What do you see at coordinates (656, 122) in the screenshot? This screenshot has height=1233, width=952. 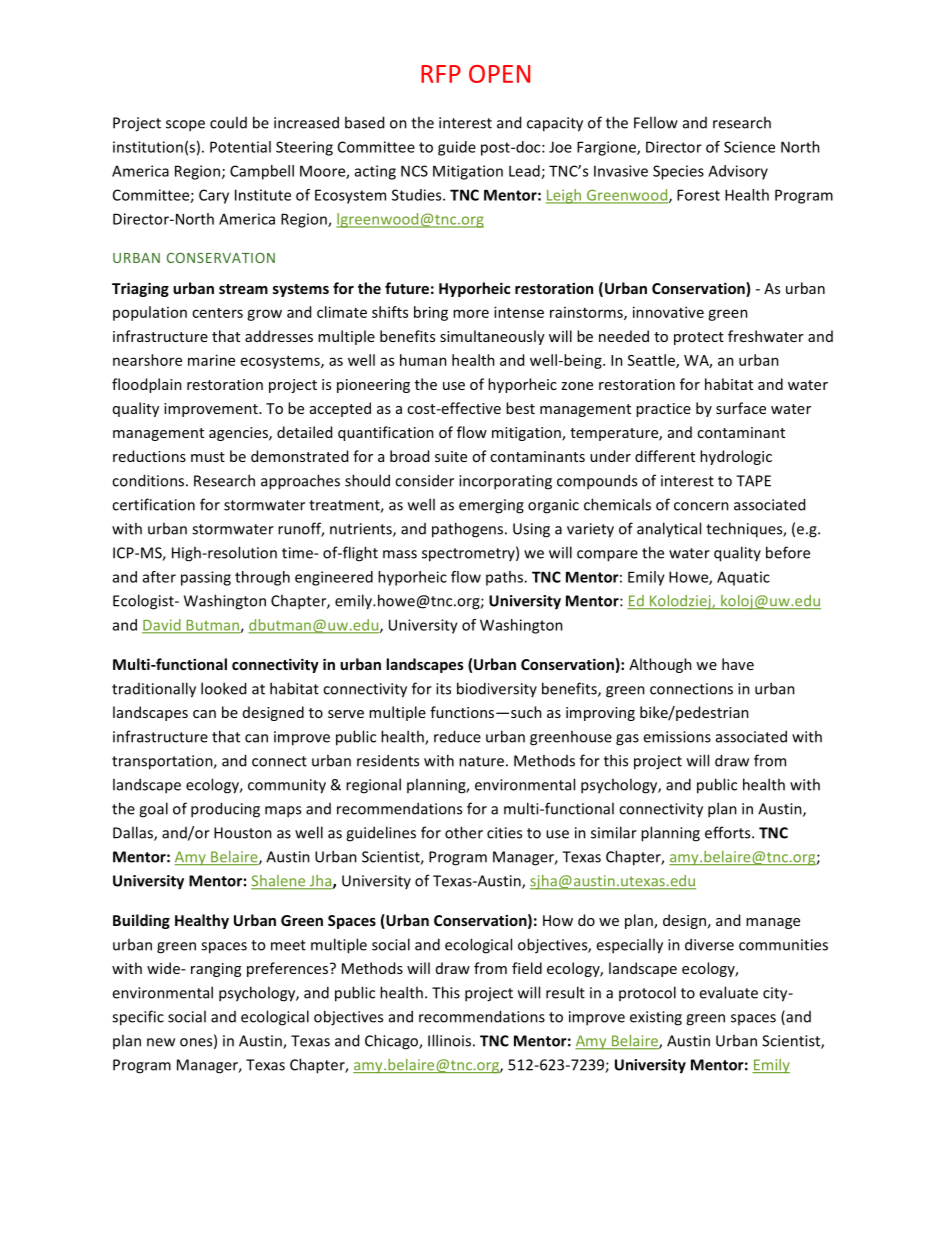 I see `Fellow` at bounding box center [656, 122].
